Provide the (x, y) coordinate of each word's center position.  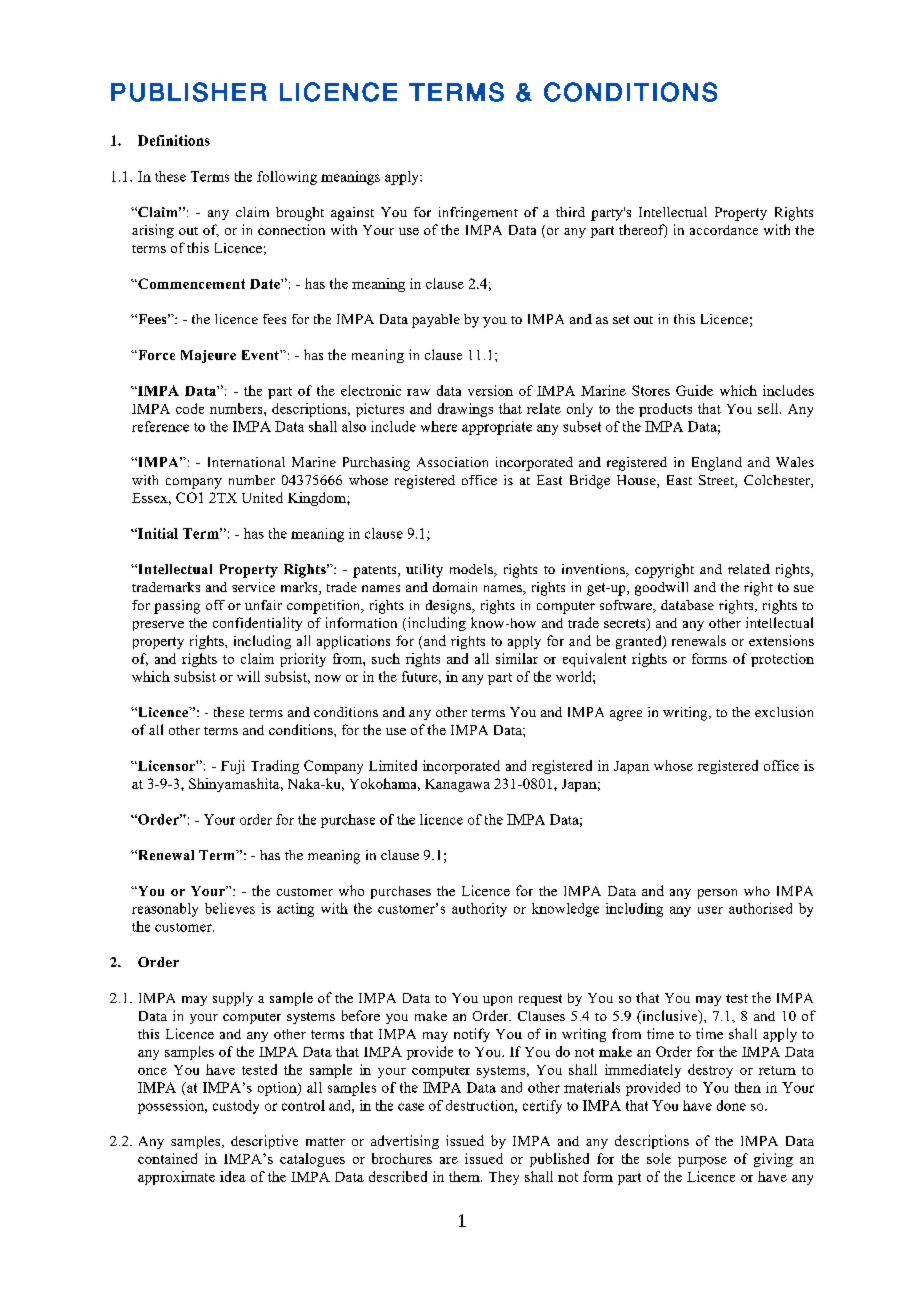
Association (452, 462)
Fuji (233, 767)
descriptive (264, 1142)
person (717, 894)
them (465, 1176)
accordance (724, 230)
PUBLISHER (189, 92)
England (717, 464)
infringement (478, 214)
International (246, 462)
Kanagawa (457, 785)
